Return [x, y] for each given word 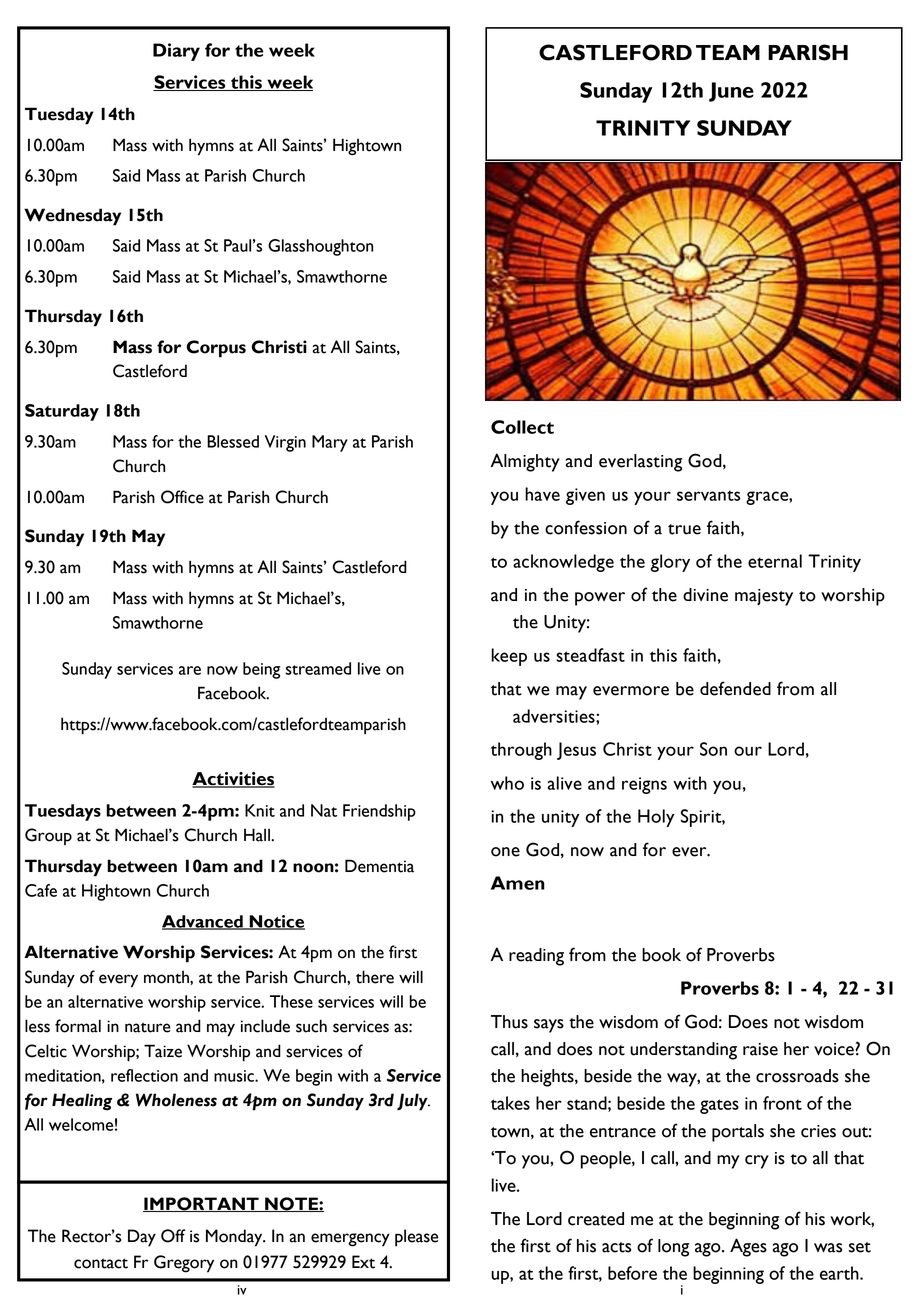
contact [101, 1263]
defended [735, 688]
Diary [176, 52]
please [416, 1238]
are [190, 670]
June [731, 92]
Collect [522, 427]
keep [509, 657]
